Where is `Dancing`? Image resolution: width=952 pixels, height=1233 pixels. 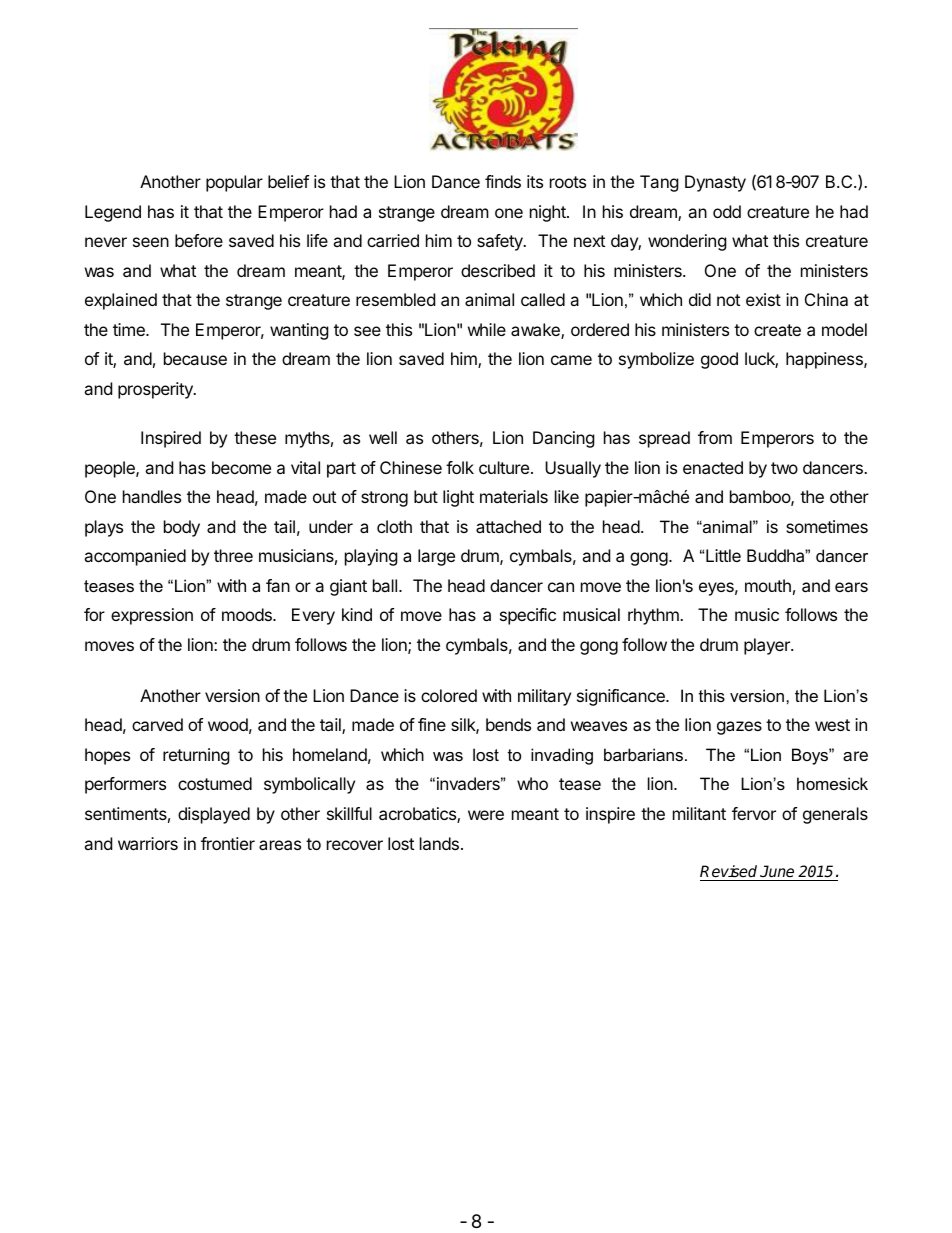
Dancing is located at coordinates (564, 439).
